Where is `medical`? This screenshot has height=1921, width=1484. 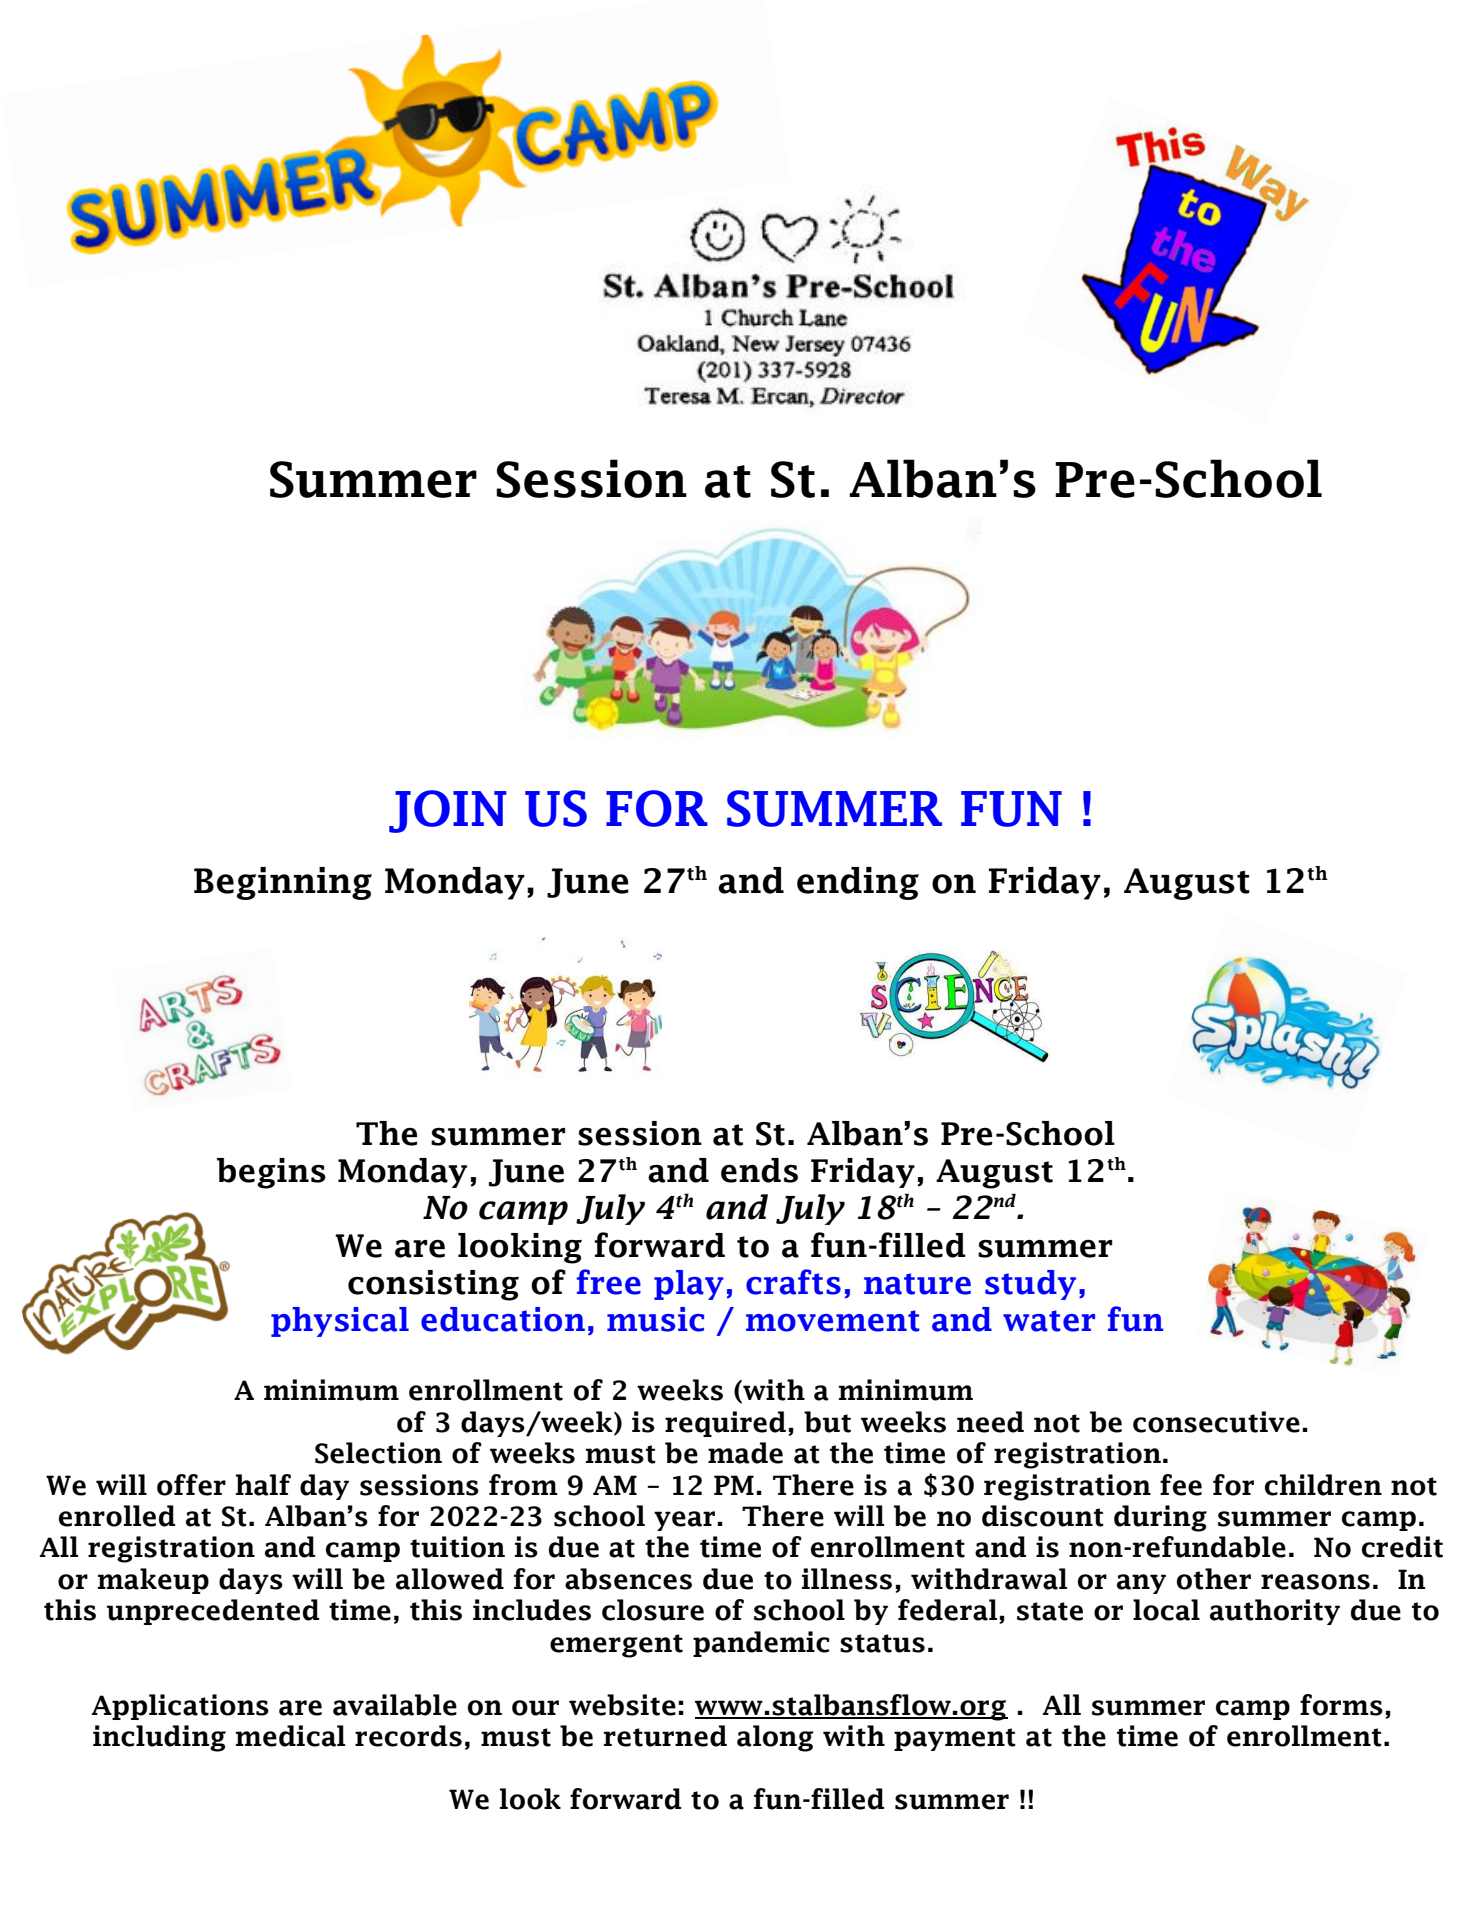 medical is located at coordinates (290, 1736).
